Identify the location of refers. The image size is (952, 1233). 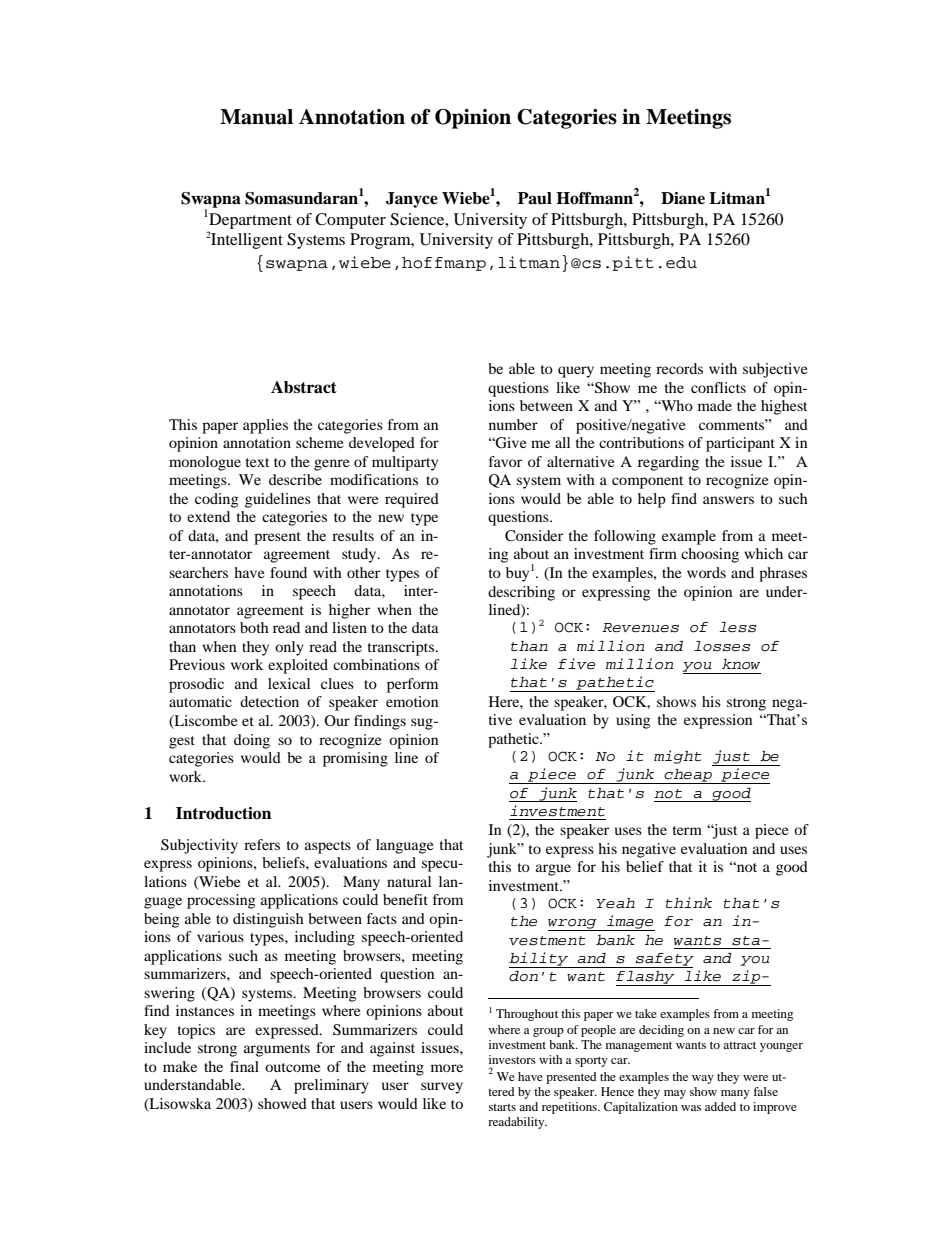
(262, 844).
